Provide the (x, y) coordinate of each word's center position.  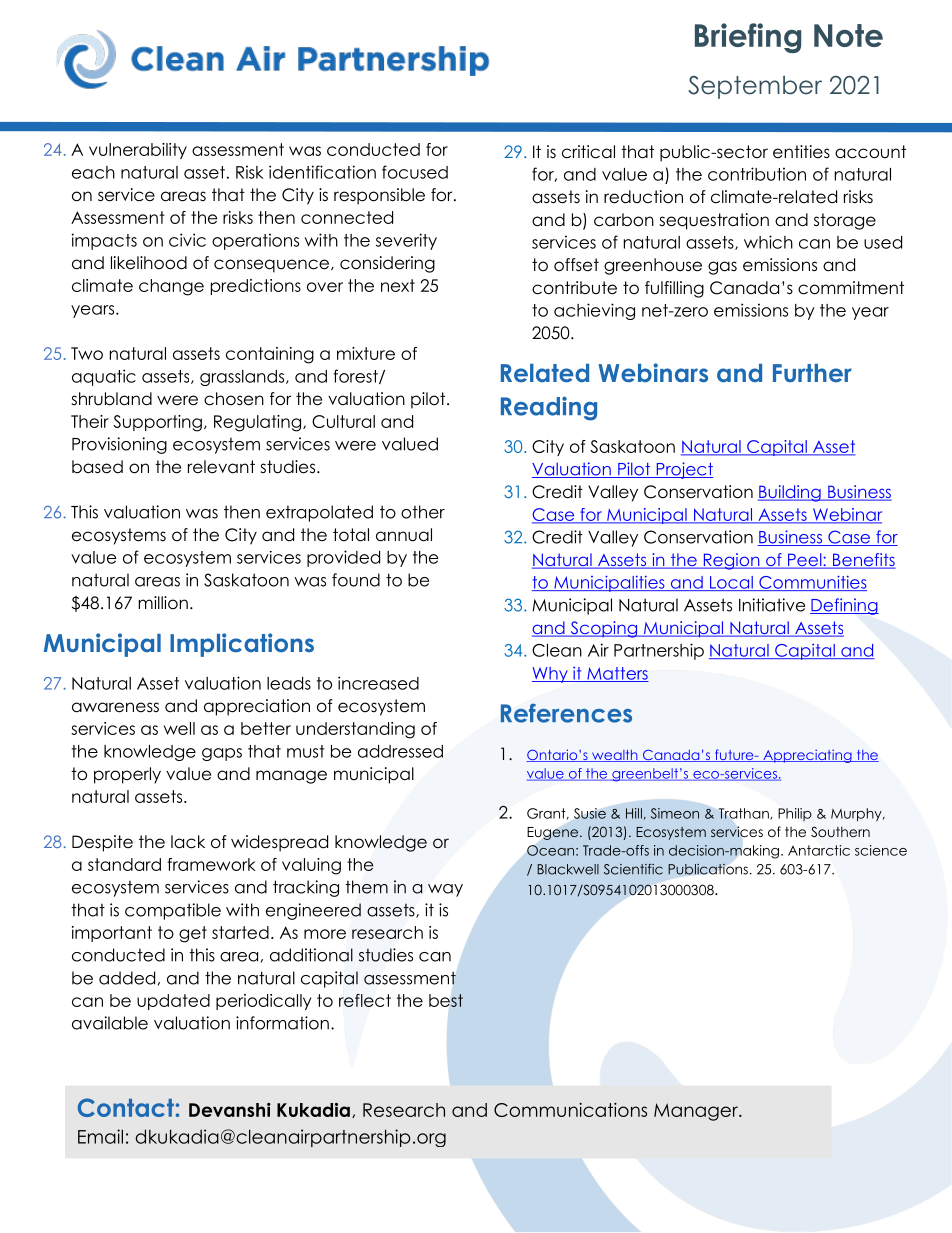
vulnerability (138, 151)
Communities (812, 583)
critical (588, 152)
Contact (126, 1107)
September (755, 87)
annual (404, 535)
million (163, 603)
